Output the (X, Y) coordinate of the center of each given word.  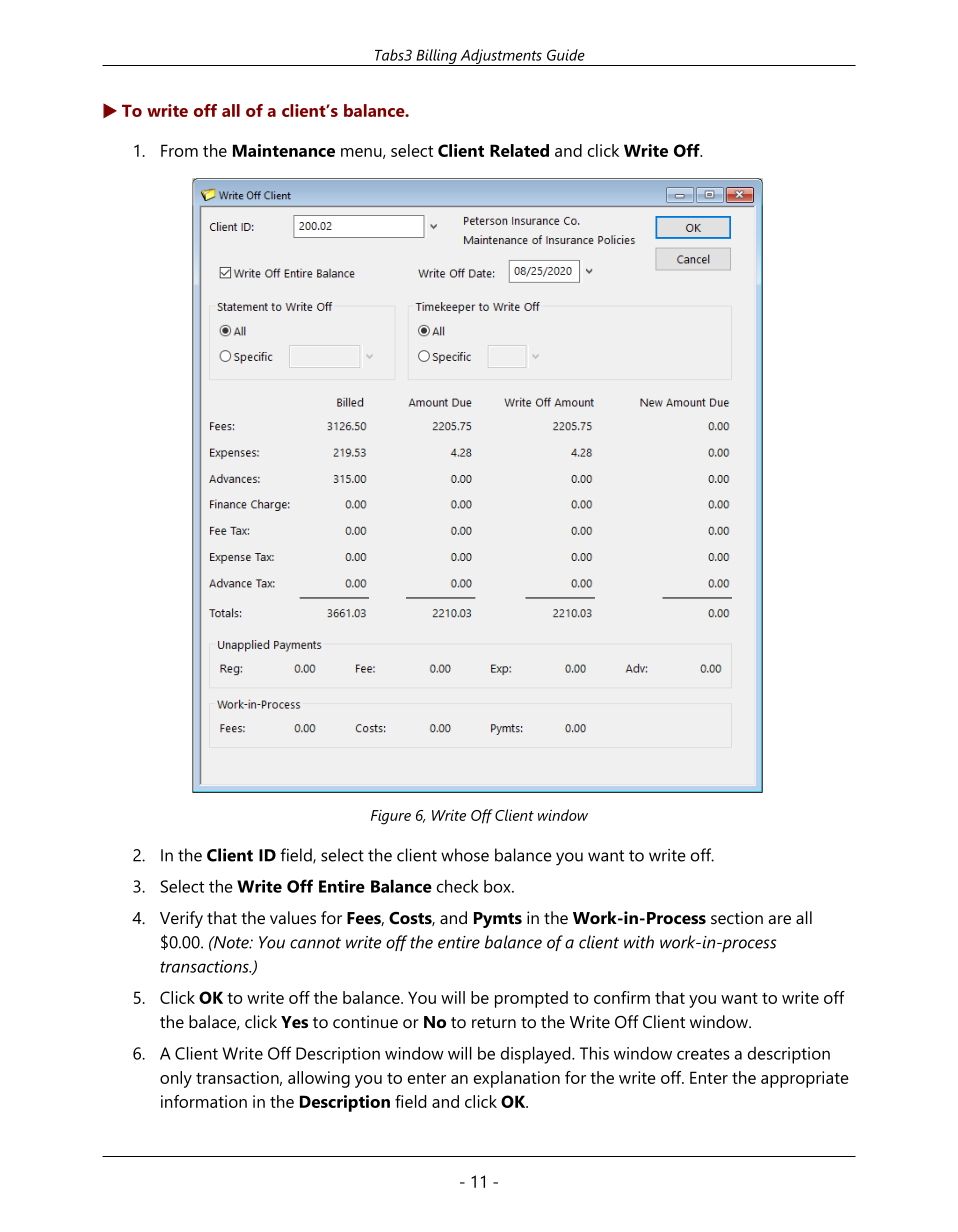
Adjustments (501, 57)
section (737, 917)
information (204, 1101)
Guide (566, 55)
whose (465, 855)
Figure (391, 817)
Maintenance (284, 150)
